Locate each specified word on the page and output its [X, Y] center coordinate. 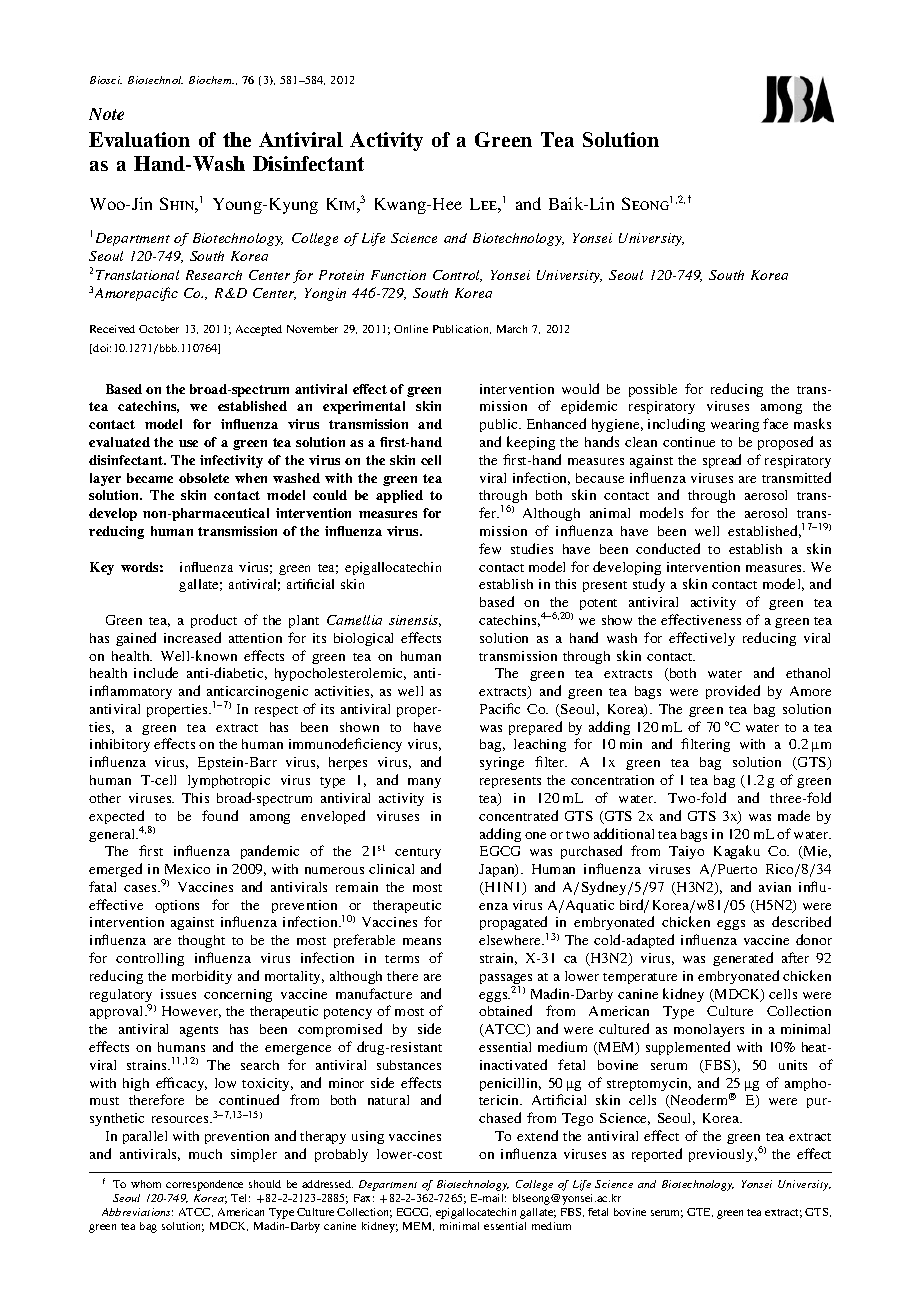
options [177, 906]
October [159, 329]
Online [411, 329]
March [512, 329]
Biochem [211, 80]
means [422, 941]
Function [398, 275]
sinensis [415, 621]
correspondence [204, 1185]
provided [733, 692]
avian [775, 887]
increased [192, 637]
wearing [735, 425]
